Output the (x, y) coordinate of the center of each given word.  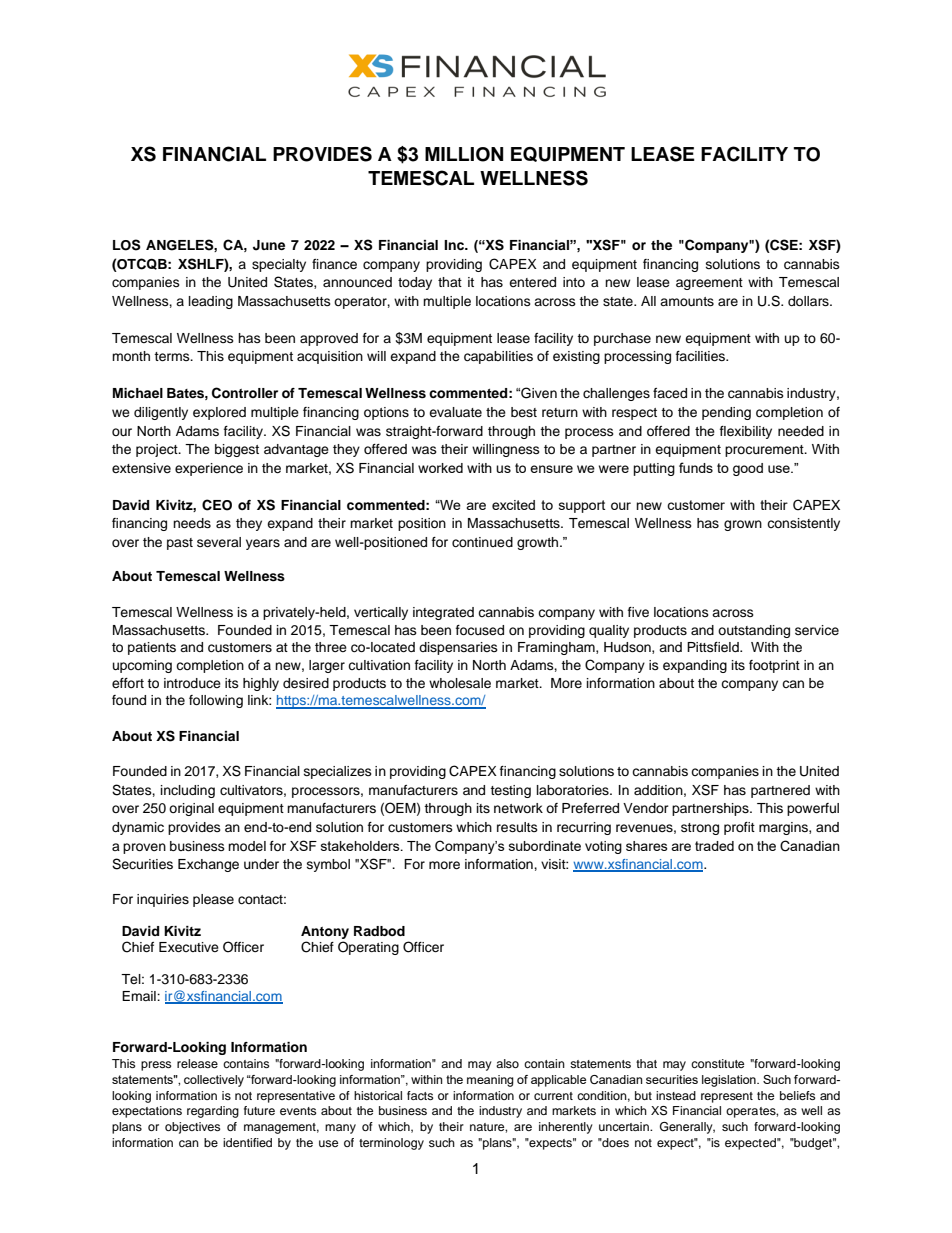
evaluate (455, 412)
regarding (213, 1112)
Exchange (208, 865)
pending (726, 413)
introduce (192, 683)
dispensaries (458, 648)
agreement (709, 284)
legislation (730, 1081)
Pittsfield (714, 647)
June (269, 245)
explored (219, 413)
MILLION (464, 154)
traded (714, 846)
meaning (490, 1081)
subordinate (545, 846)
